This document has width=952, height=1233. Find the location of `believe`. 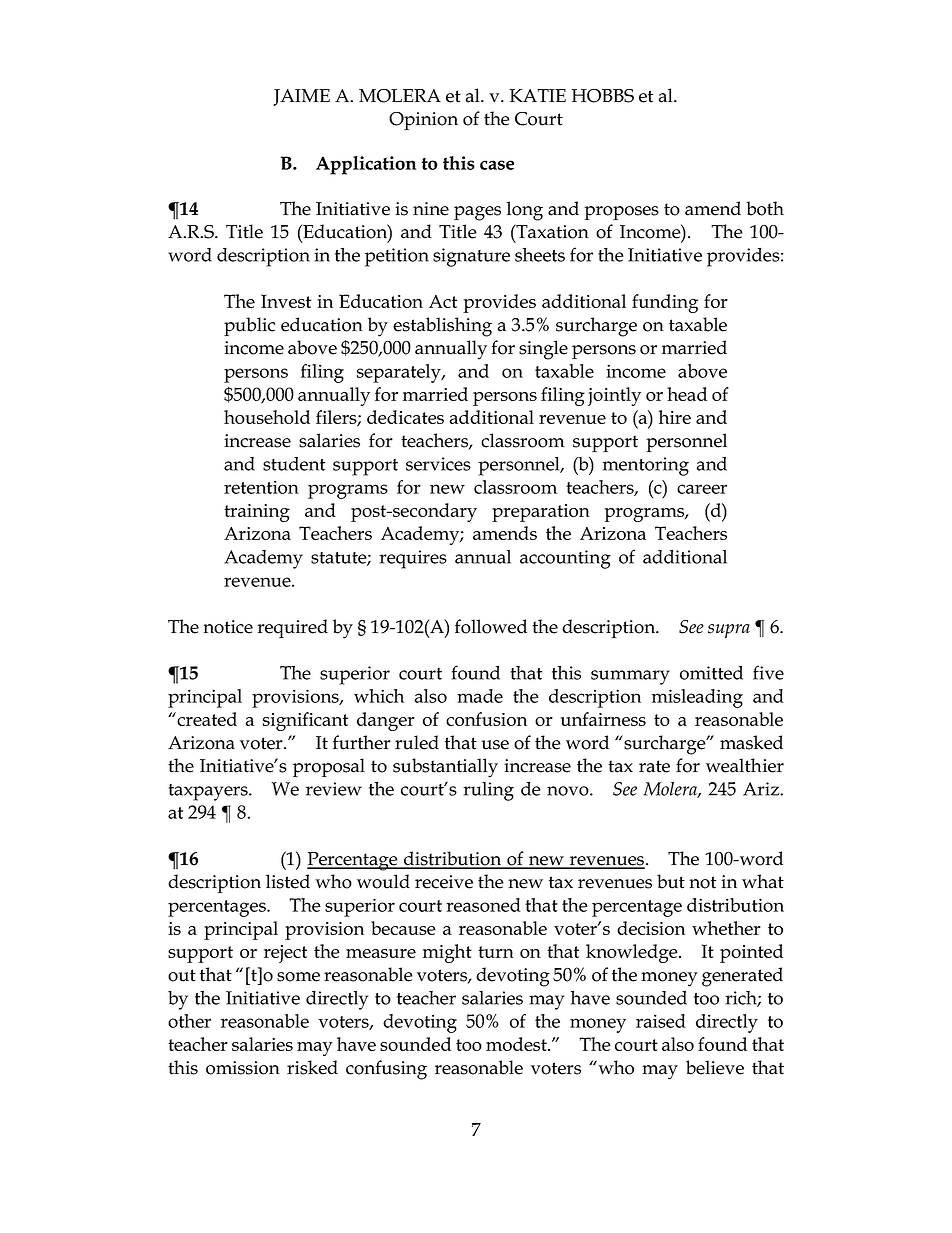

believe is located at coordinates (715, 1067).
